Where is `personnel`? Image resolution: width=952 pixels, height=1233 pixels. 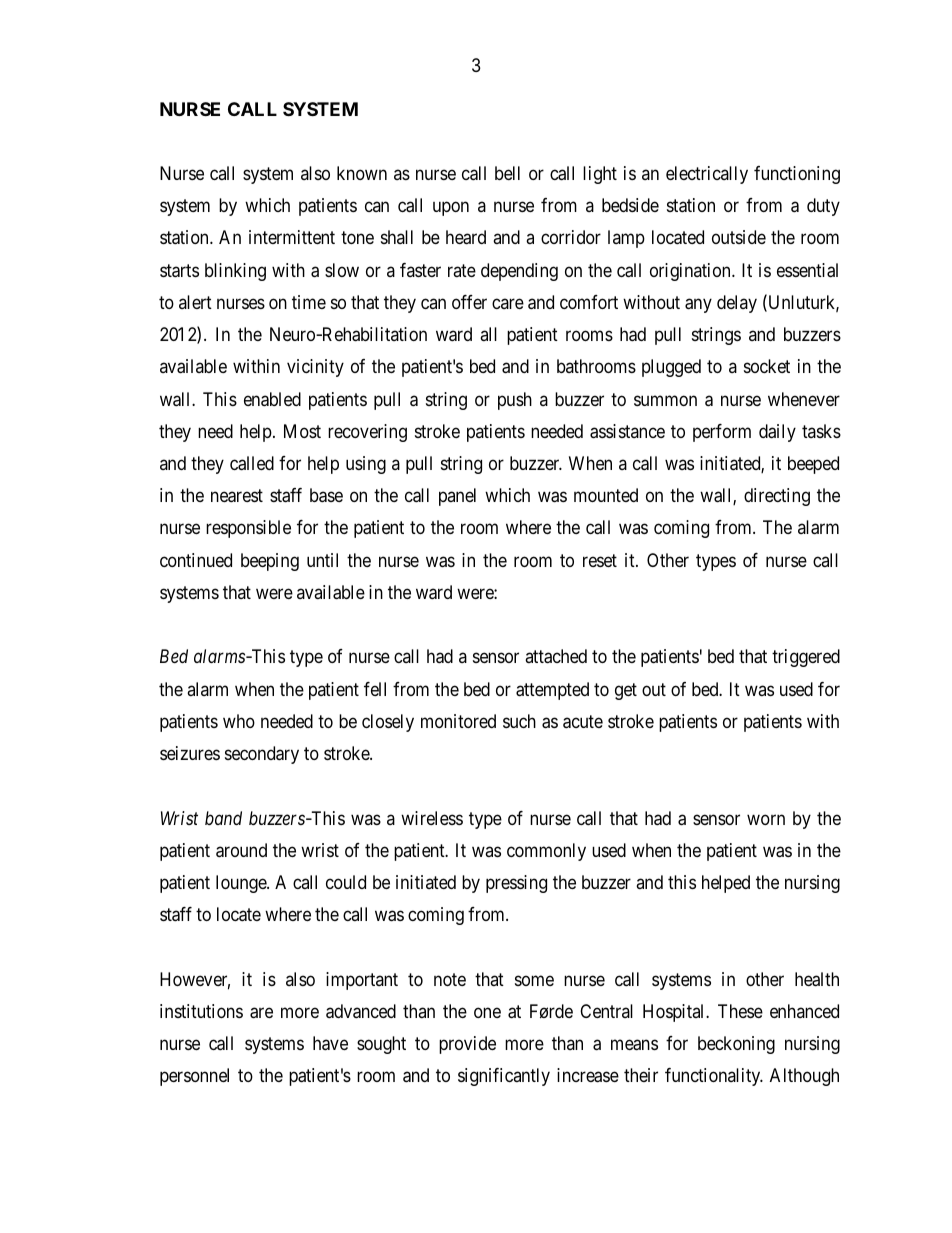
personnel is located at coordinates (194, 1077).
